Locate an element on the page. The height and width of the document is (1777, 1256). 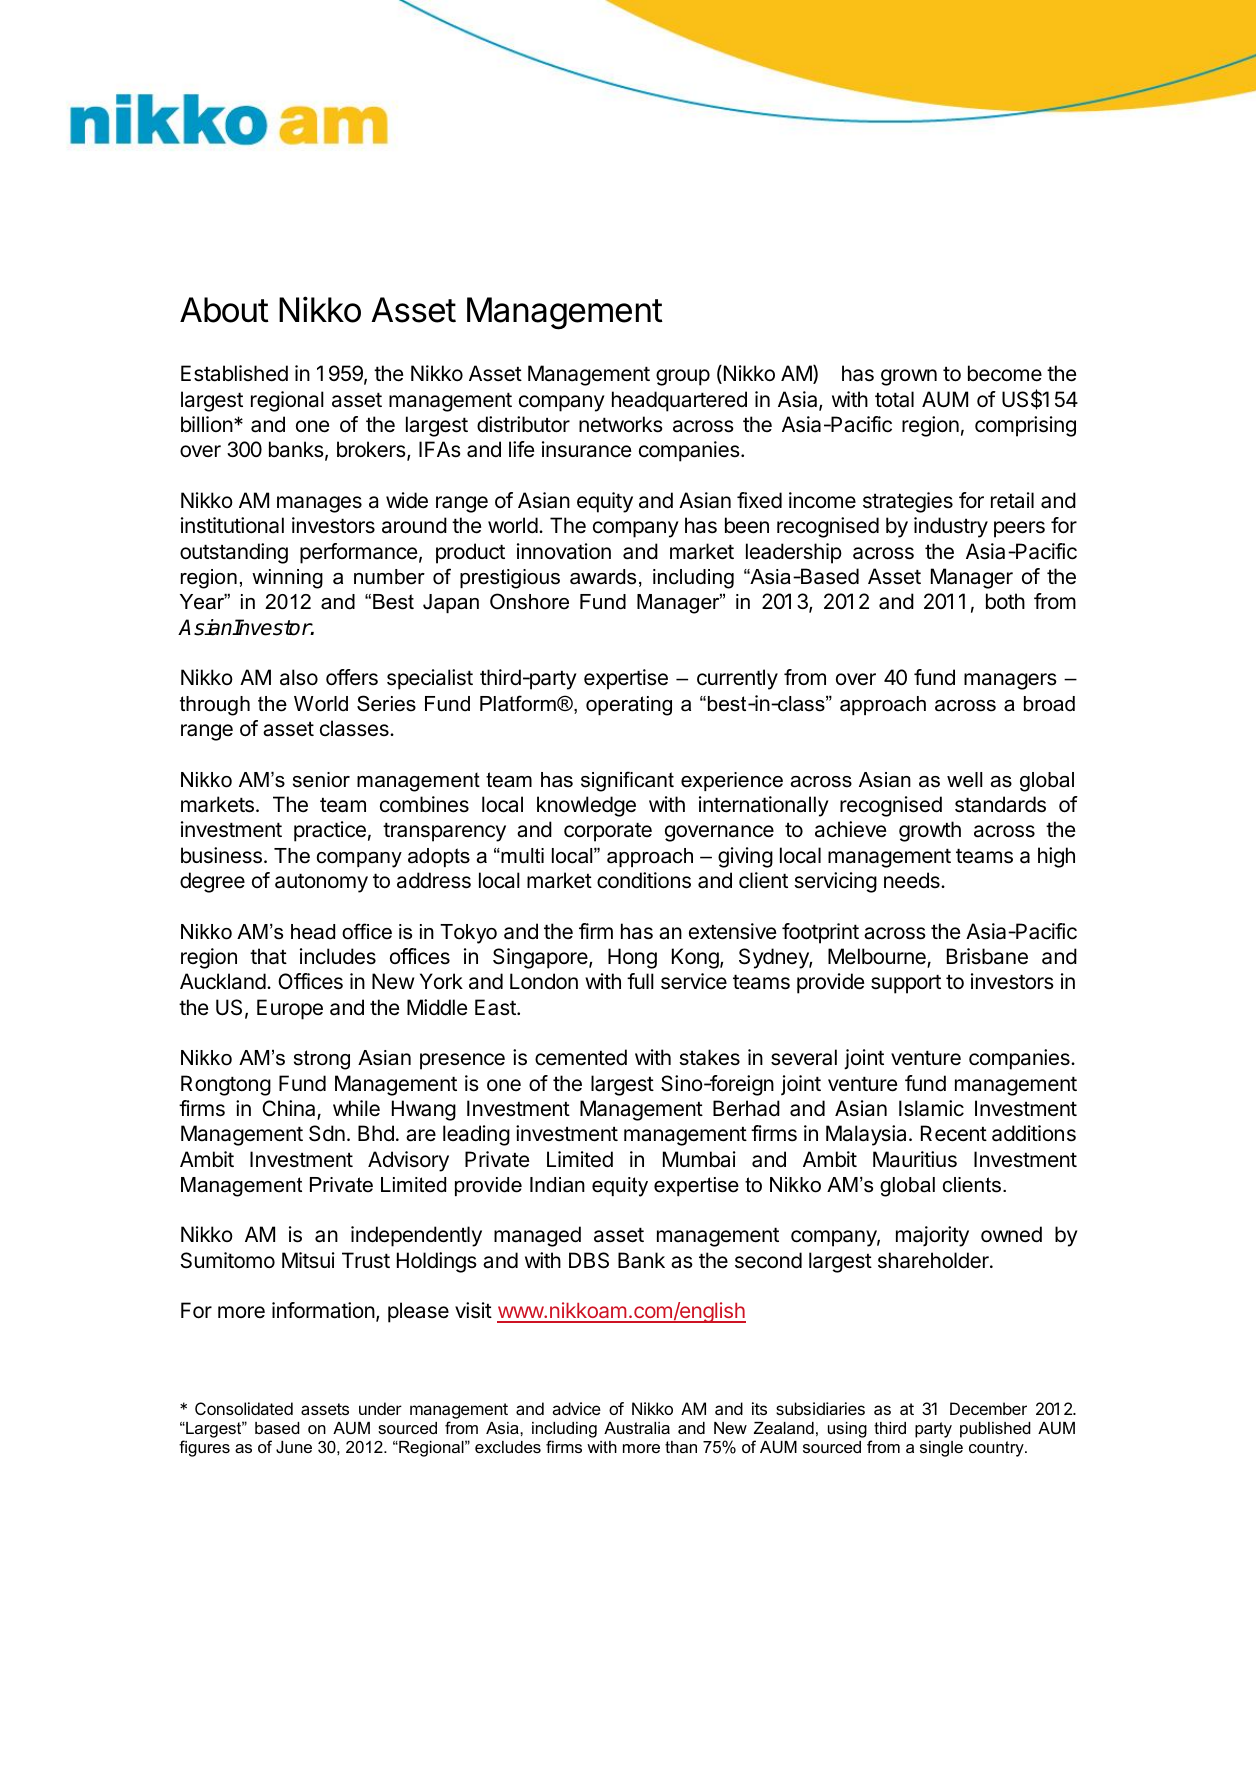
group is located at coordinates (683, 377).
